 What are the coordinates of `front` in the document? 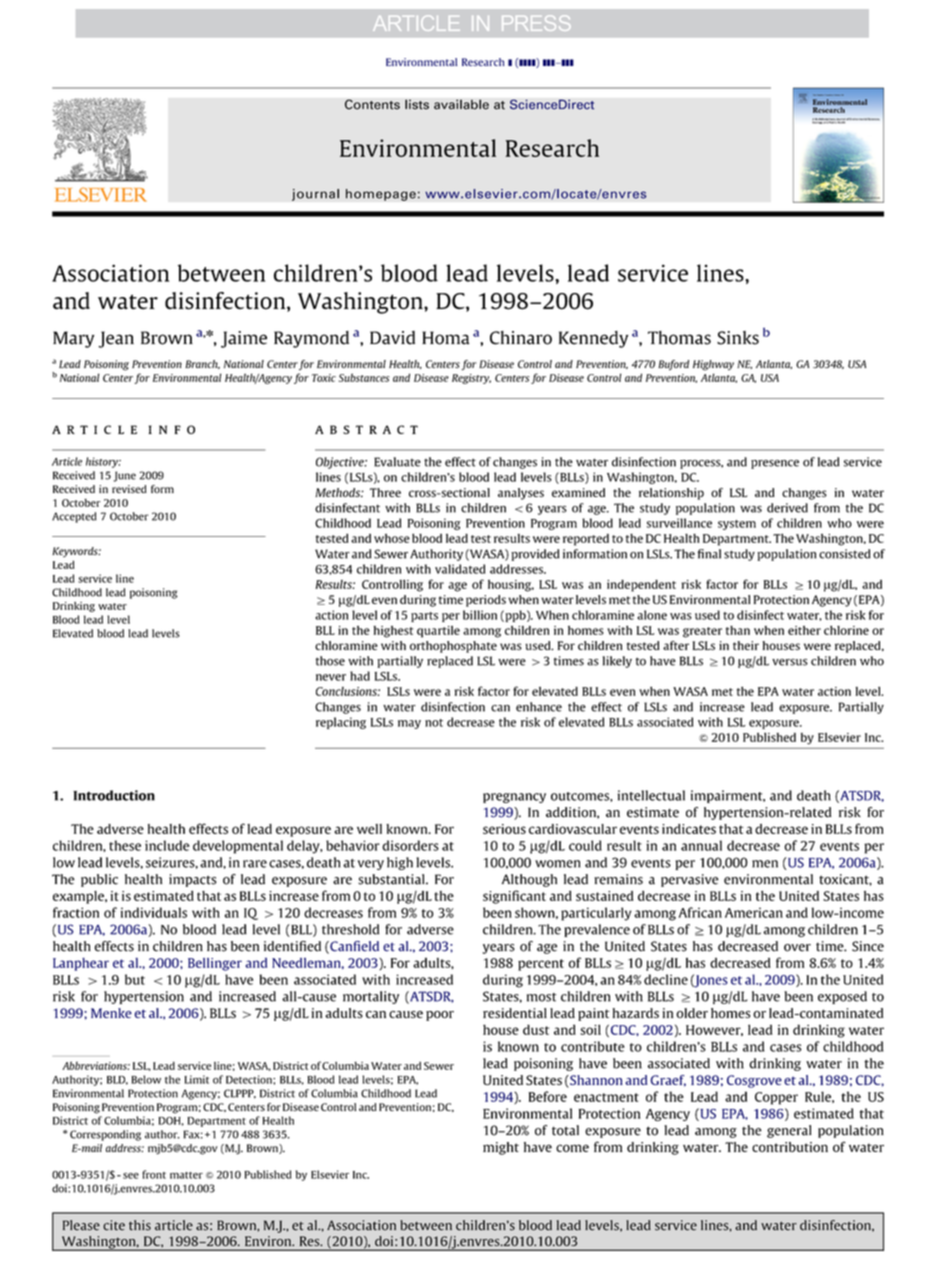 It's located at (154, 1174).
